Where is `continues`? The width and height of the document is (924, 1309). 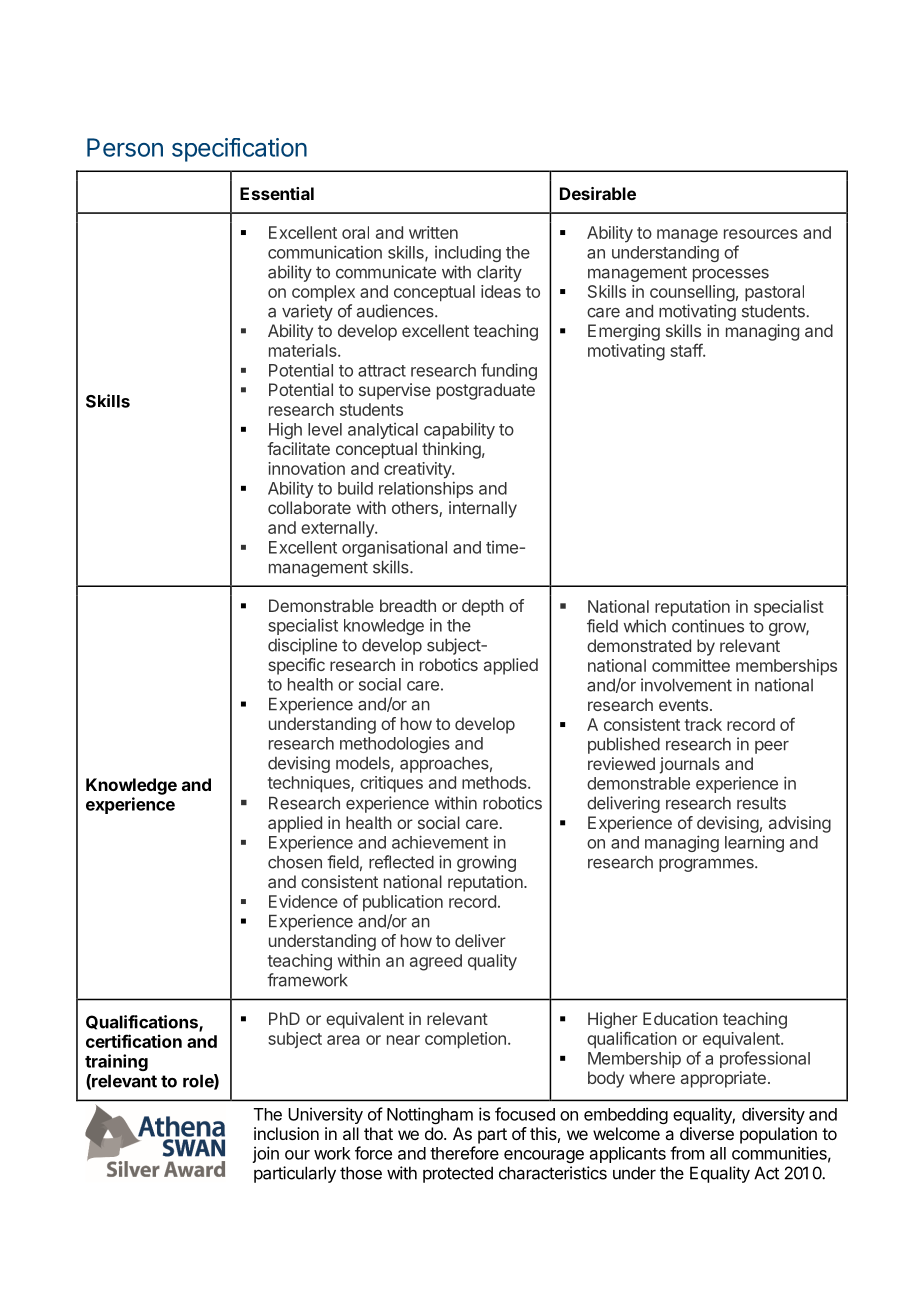 continues is located at coordinates (708, 626).
